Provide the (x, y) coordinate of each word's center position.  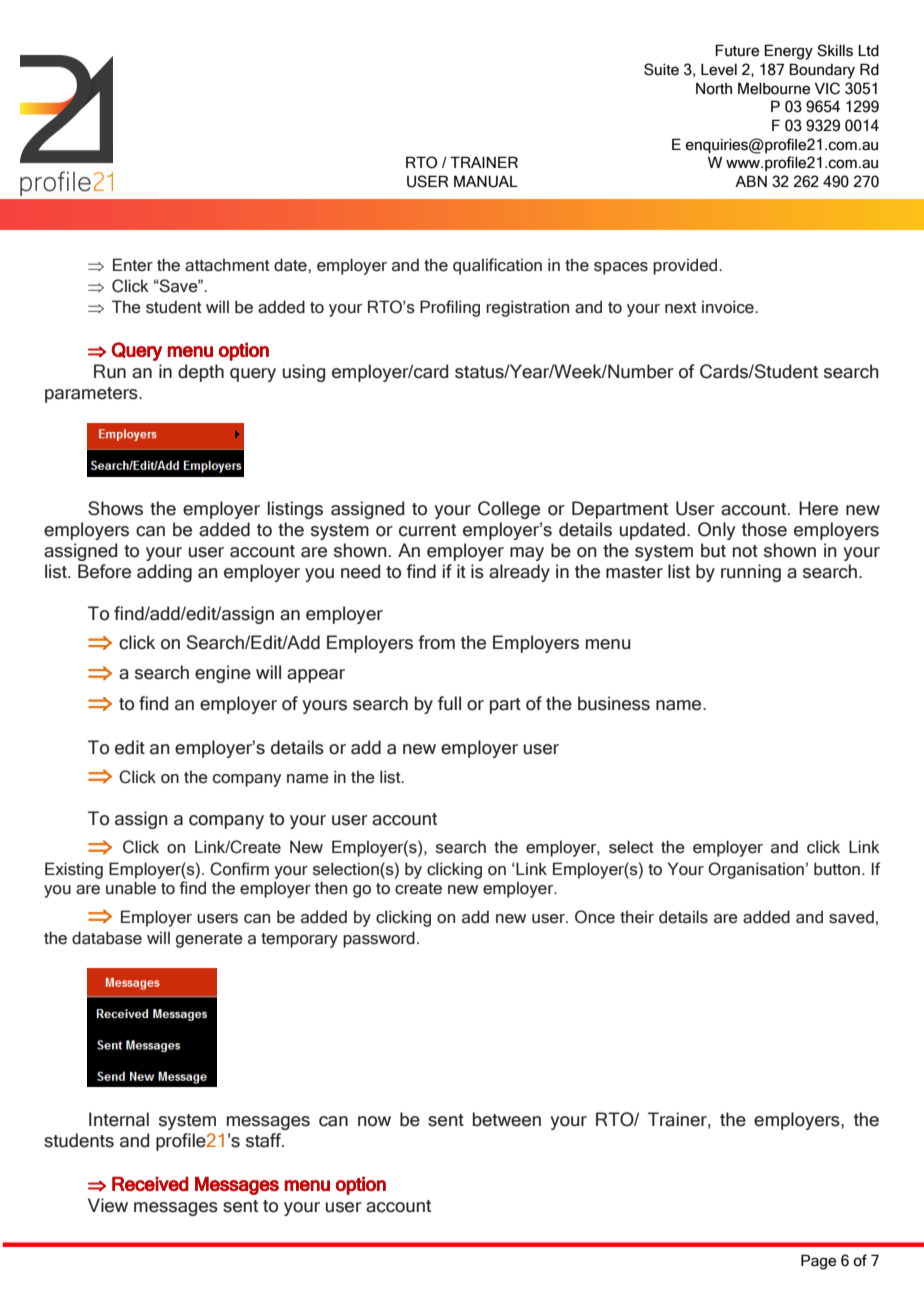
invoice (729, 307)
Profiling (450, 308)
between (507, 1119)
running (751, 573)
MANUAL (486, 181)
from (436, 642)
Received (150, 1184)
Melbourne (774, 88)
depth (201, 373)
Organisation (756, 870)
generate (209, 940)
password (379, 939)
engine (223, 674)
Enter (133, 265)
